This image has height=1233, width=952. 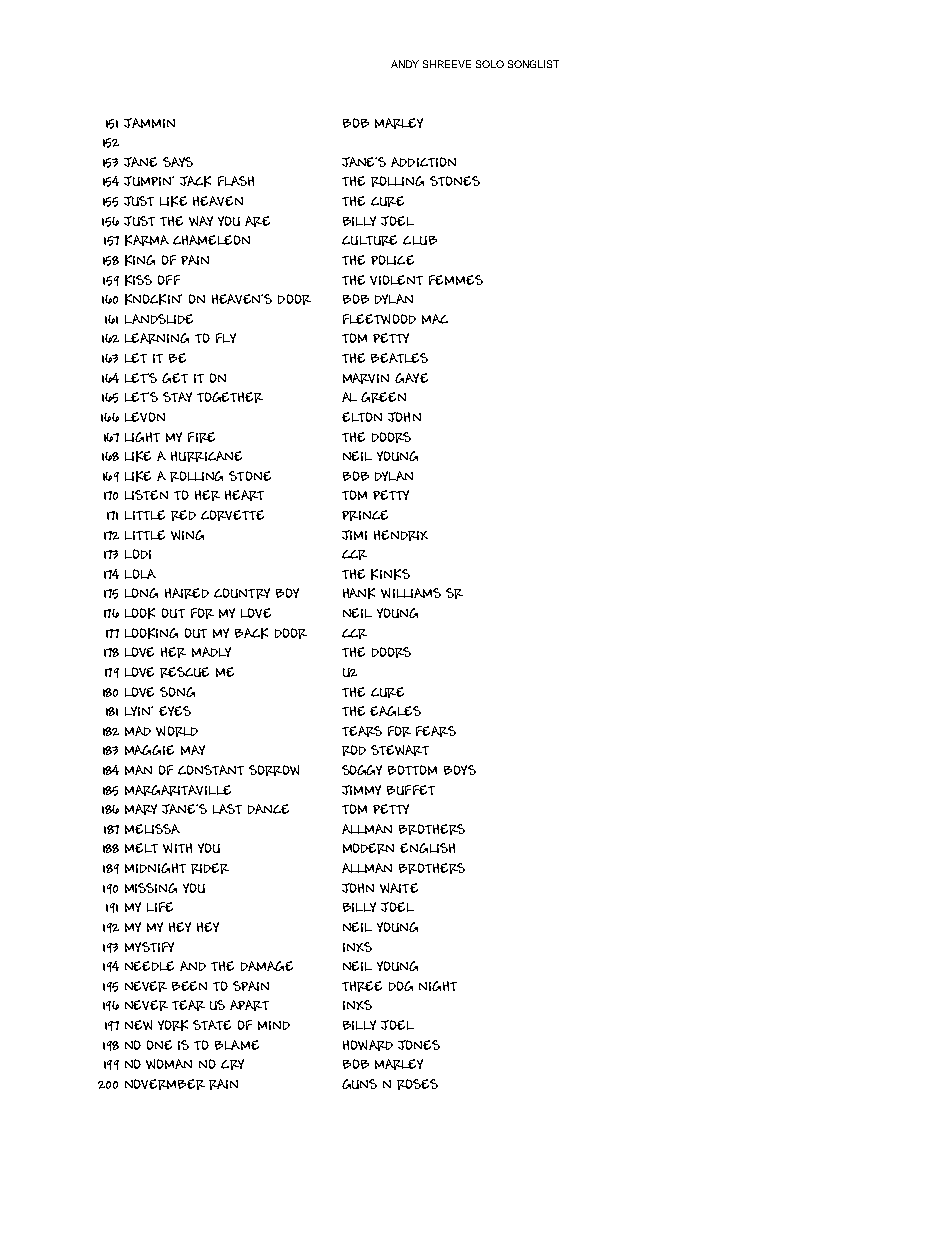 I want to click on ANDY, so click(x=405, y=64).
